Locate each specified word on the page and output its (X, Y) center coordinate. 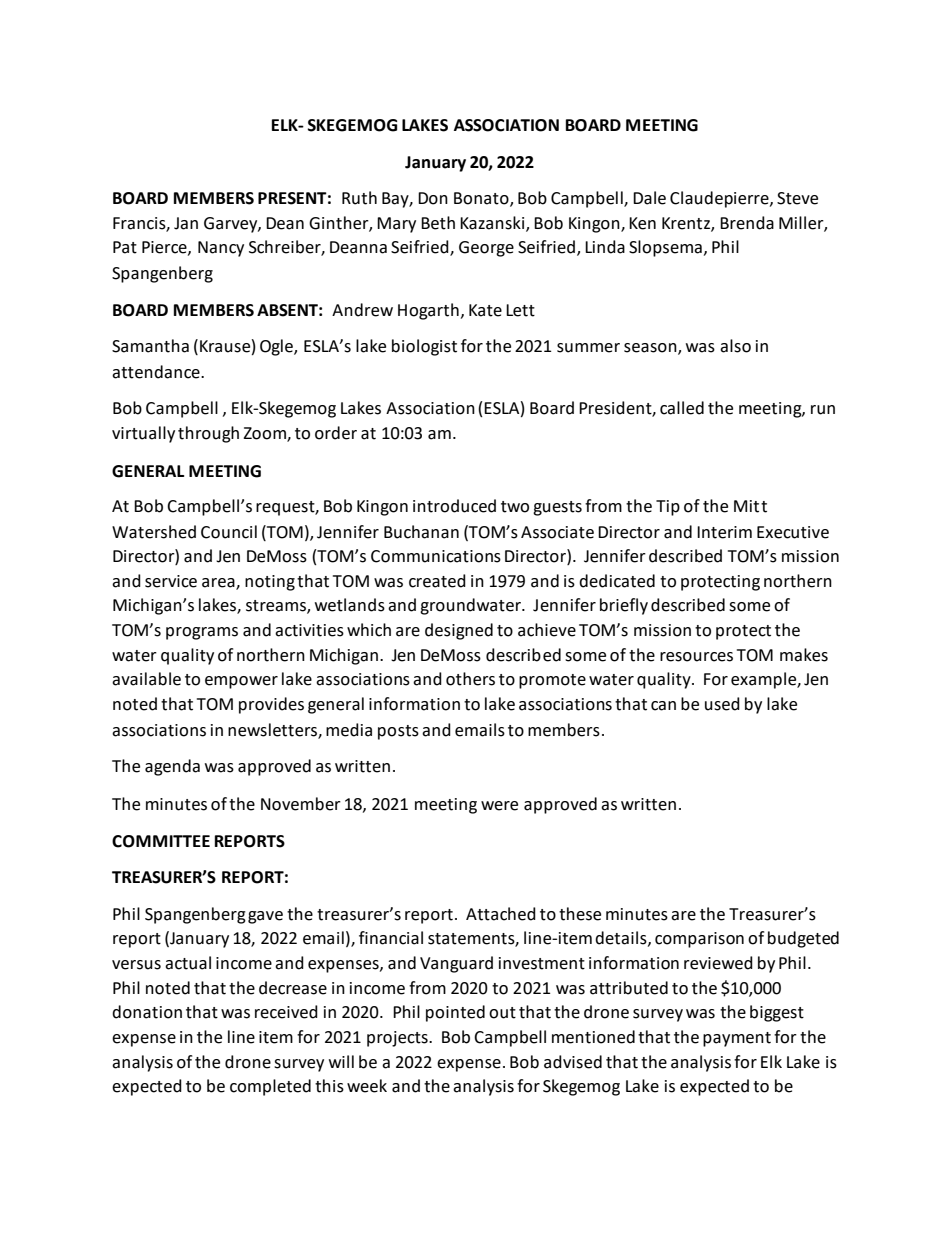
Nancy (221, 249)
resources (696, 657)
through (208, 434)
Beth (438, 223)
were (499, 806)
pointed (455, 1013)
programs (202, 633)
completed (270, 1087)
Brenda (747, 223)
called (682, 408)
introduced (454, 506)
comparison (699, 940)
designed (459, 631)
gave (265, 917)
